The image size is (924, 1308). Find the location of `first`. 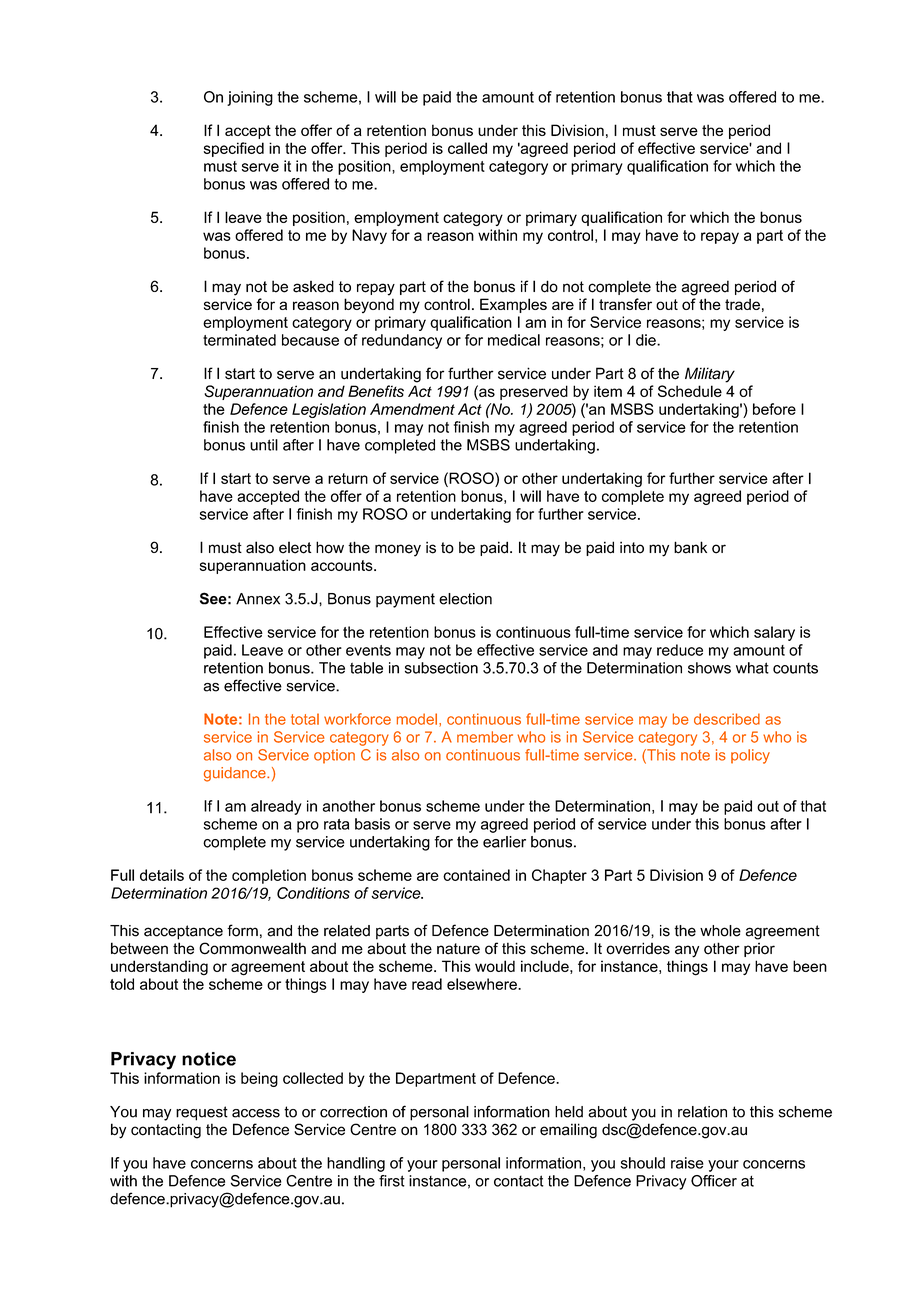

first is located at coordinates (392, 1181).
